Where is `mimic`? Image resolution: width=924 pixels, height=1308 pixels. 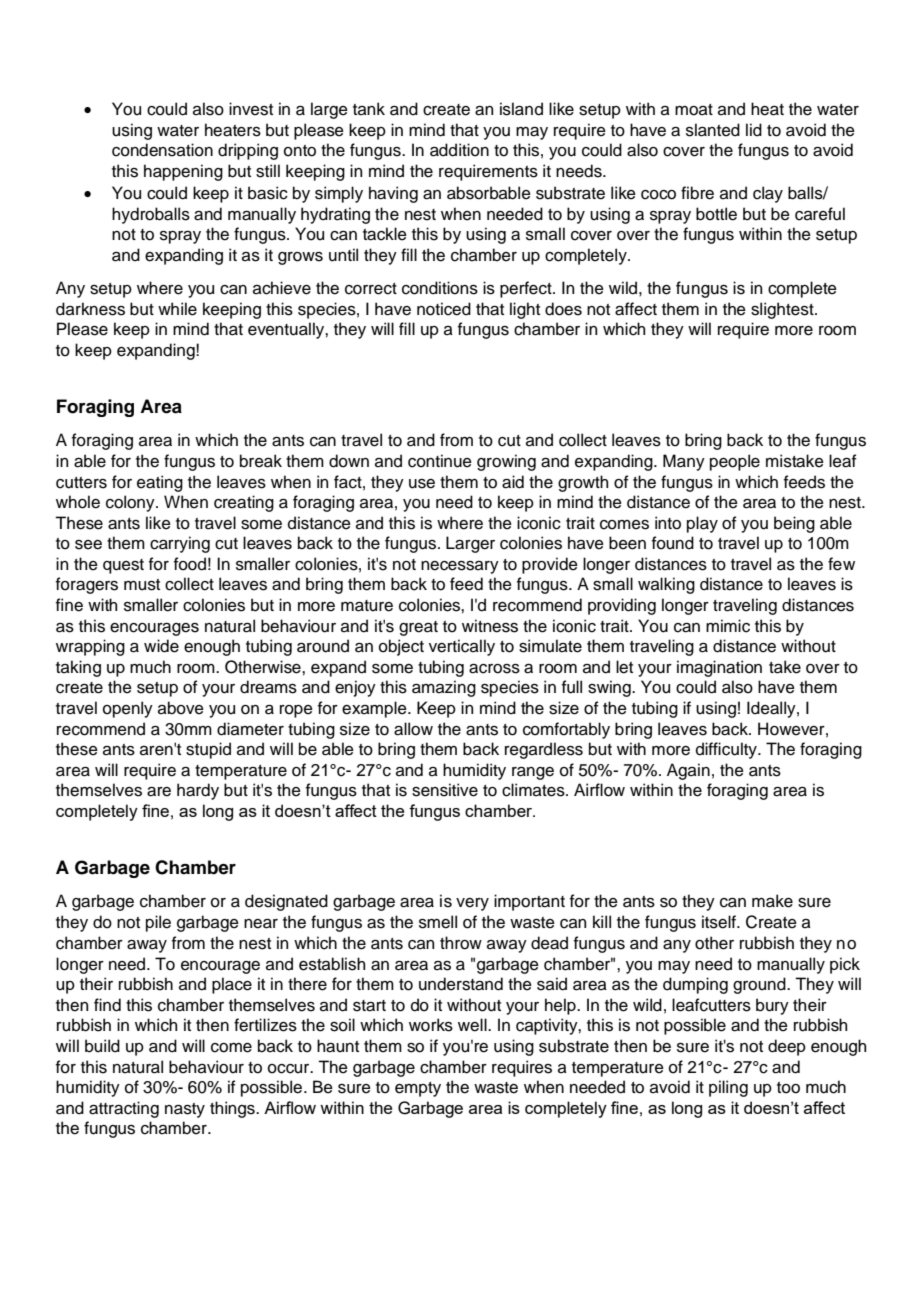 mimic is located at coordinates (728, 626).
